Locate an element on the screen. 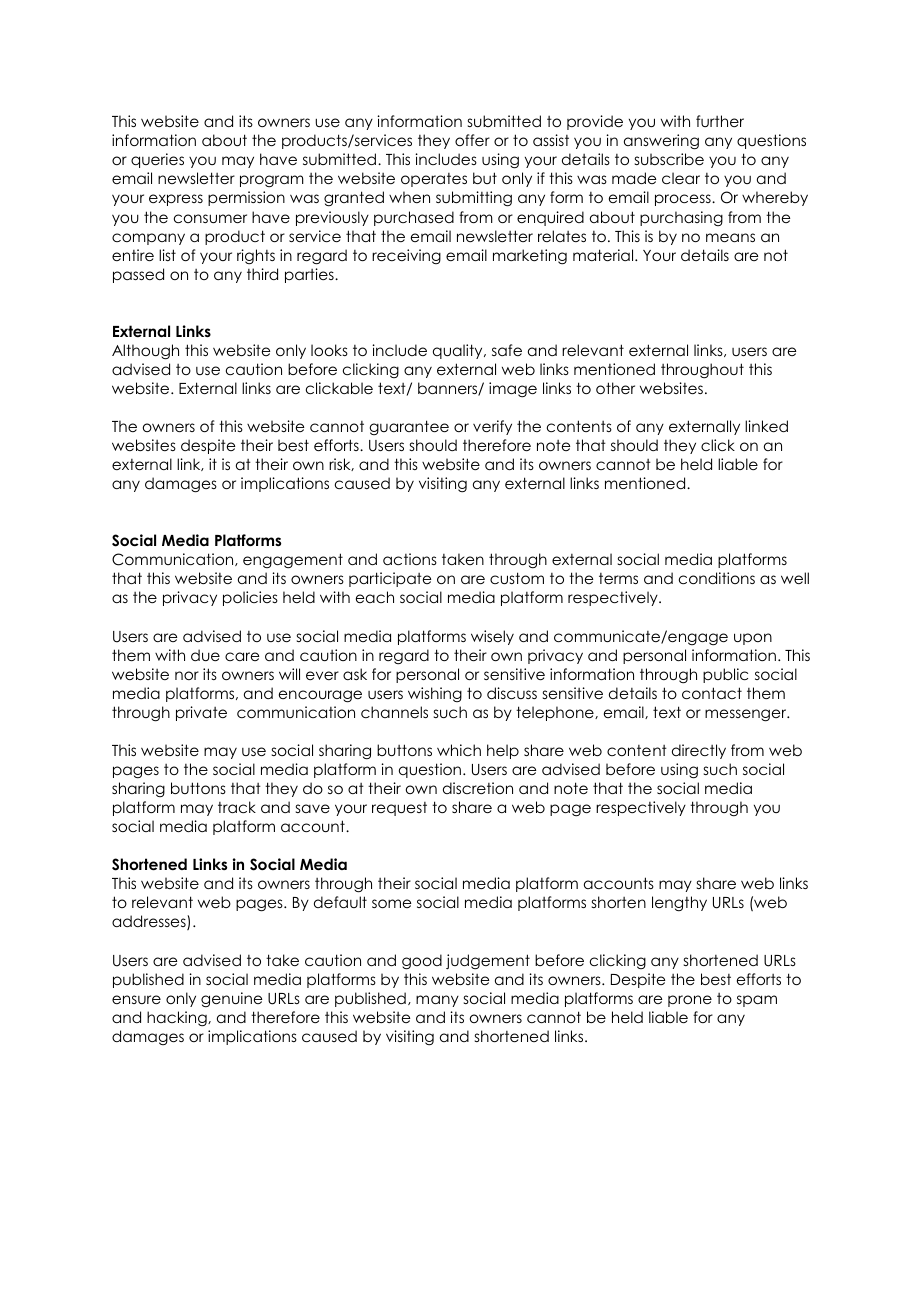 Image resolution: width=924 pixels, height=1308 pixels. conditions is located at coordinates (717, 578).
